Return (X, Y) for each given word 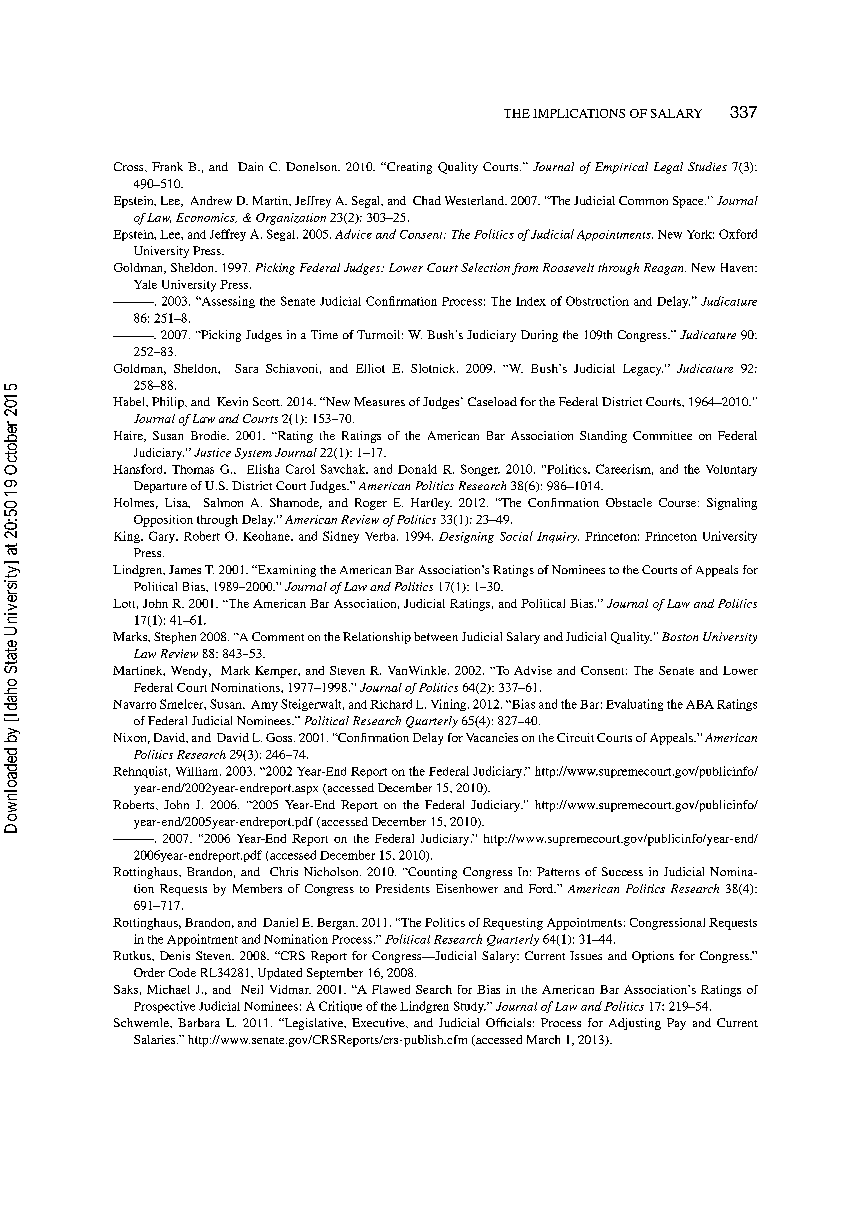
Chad (427, 200)
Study (470, 1007)
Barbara (199, 1022)
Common (643, 200)
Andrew (211, 200)
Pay (676, 1024)
